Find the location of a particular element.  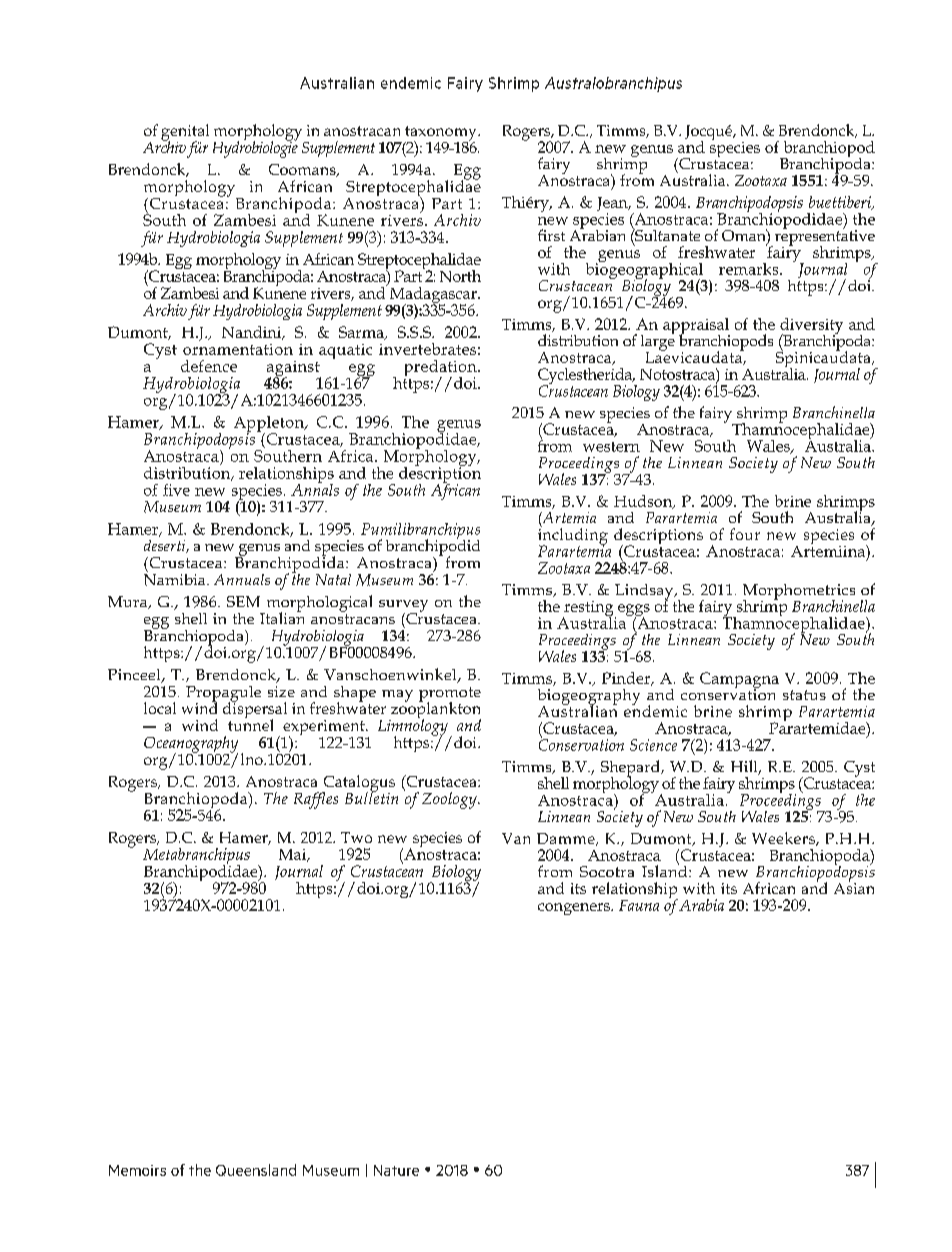

Propagule is located at coordinates (223, 695).
